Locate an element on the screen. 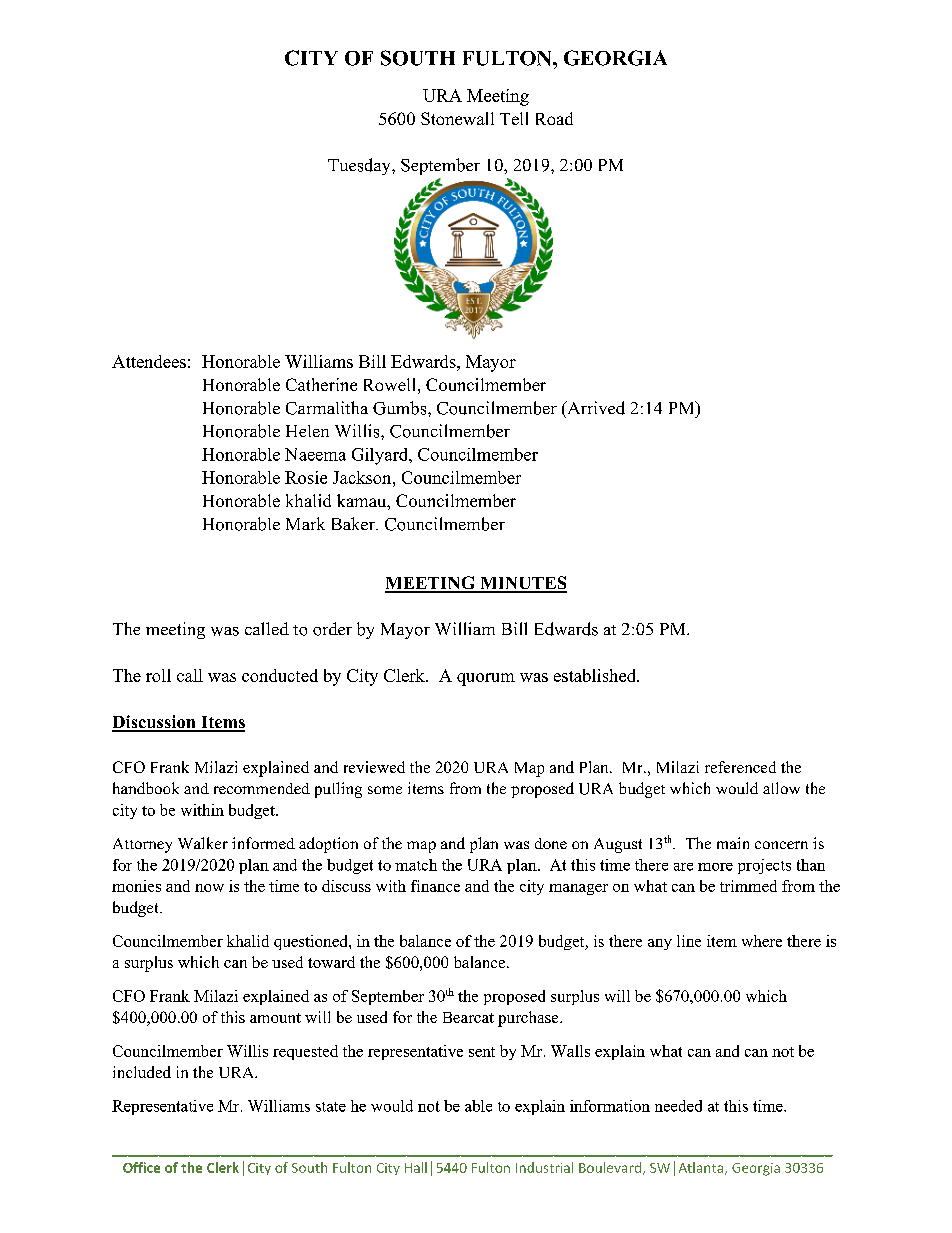  done is located at coordinates (551, 843).
